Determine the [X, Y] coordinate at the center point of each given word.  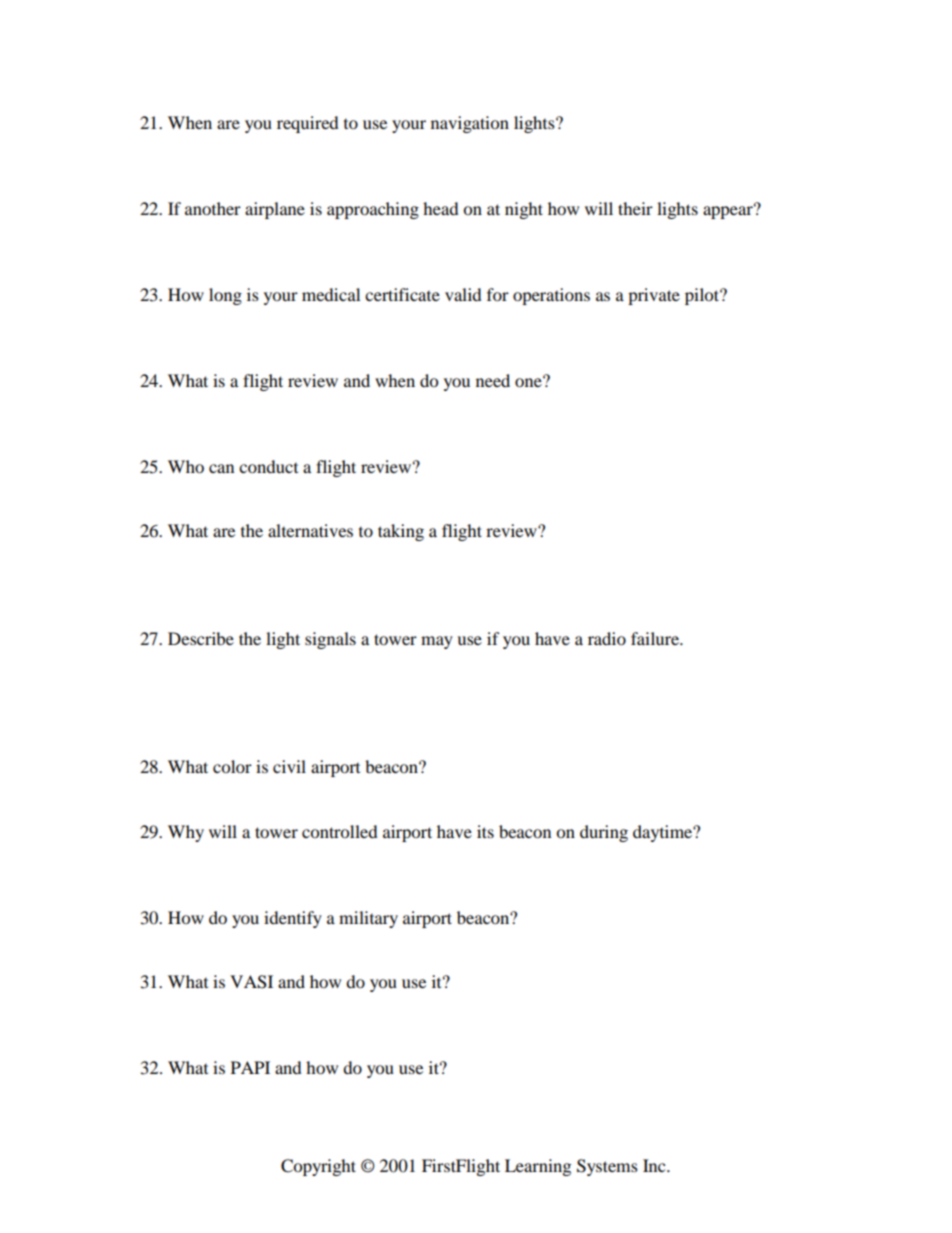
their [635, 208]
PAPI [250, 1067]
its [485, 831]
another [213, 208]
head [441, 208]
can [221, 468]
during [604, 833]
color [232, 766]
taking [401, 532]
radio [607, 638]
